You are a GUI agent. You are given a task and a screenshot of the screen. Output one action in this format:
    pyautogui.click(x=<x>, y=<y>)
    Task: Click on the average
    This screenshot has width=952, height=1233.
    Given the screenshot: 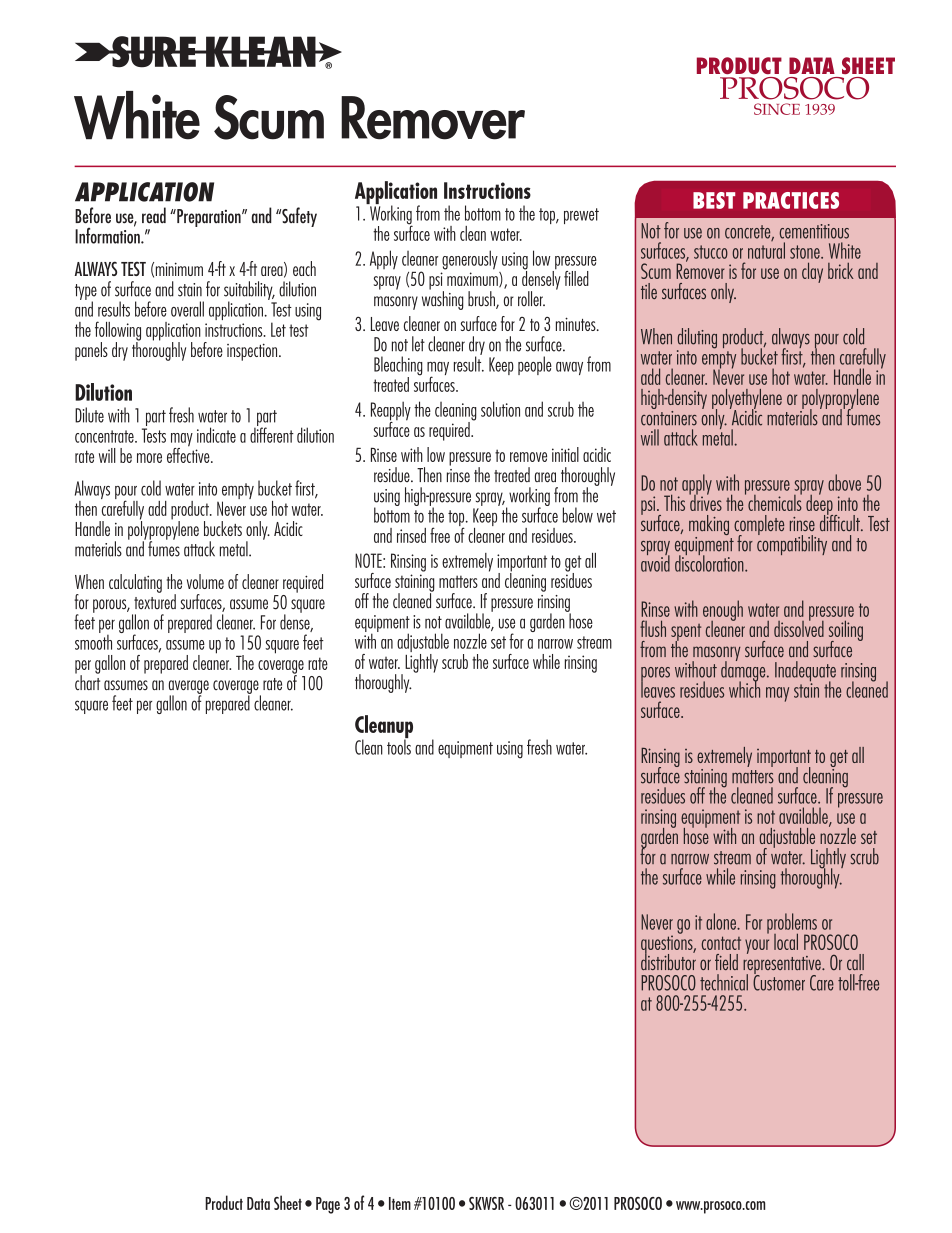 What is the action you would take?
    pyautogui.click(x=189, y=688)
